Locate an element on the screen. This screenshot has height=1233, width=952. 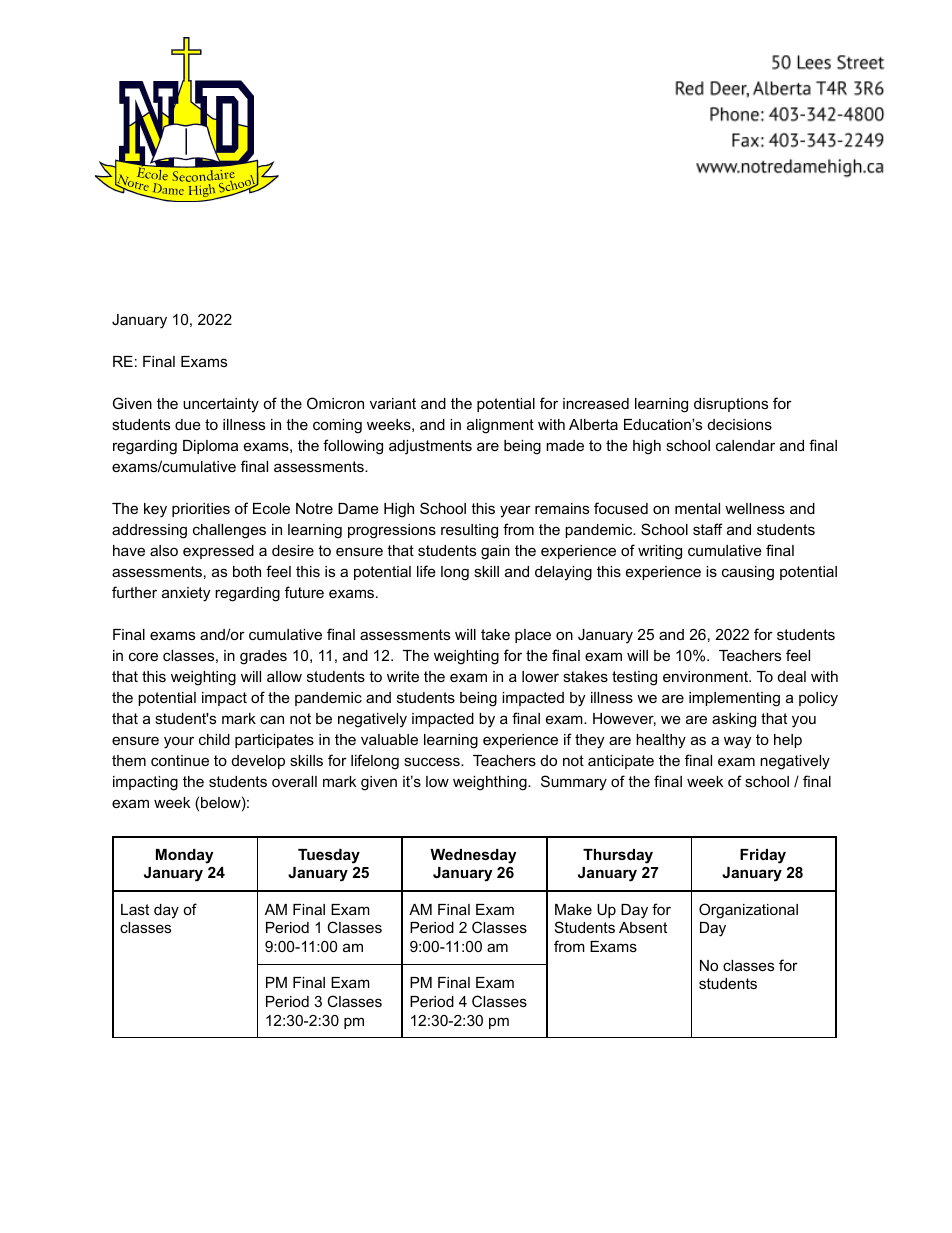
Last is located at coordinates (135, 909).
